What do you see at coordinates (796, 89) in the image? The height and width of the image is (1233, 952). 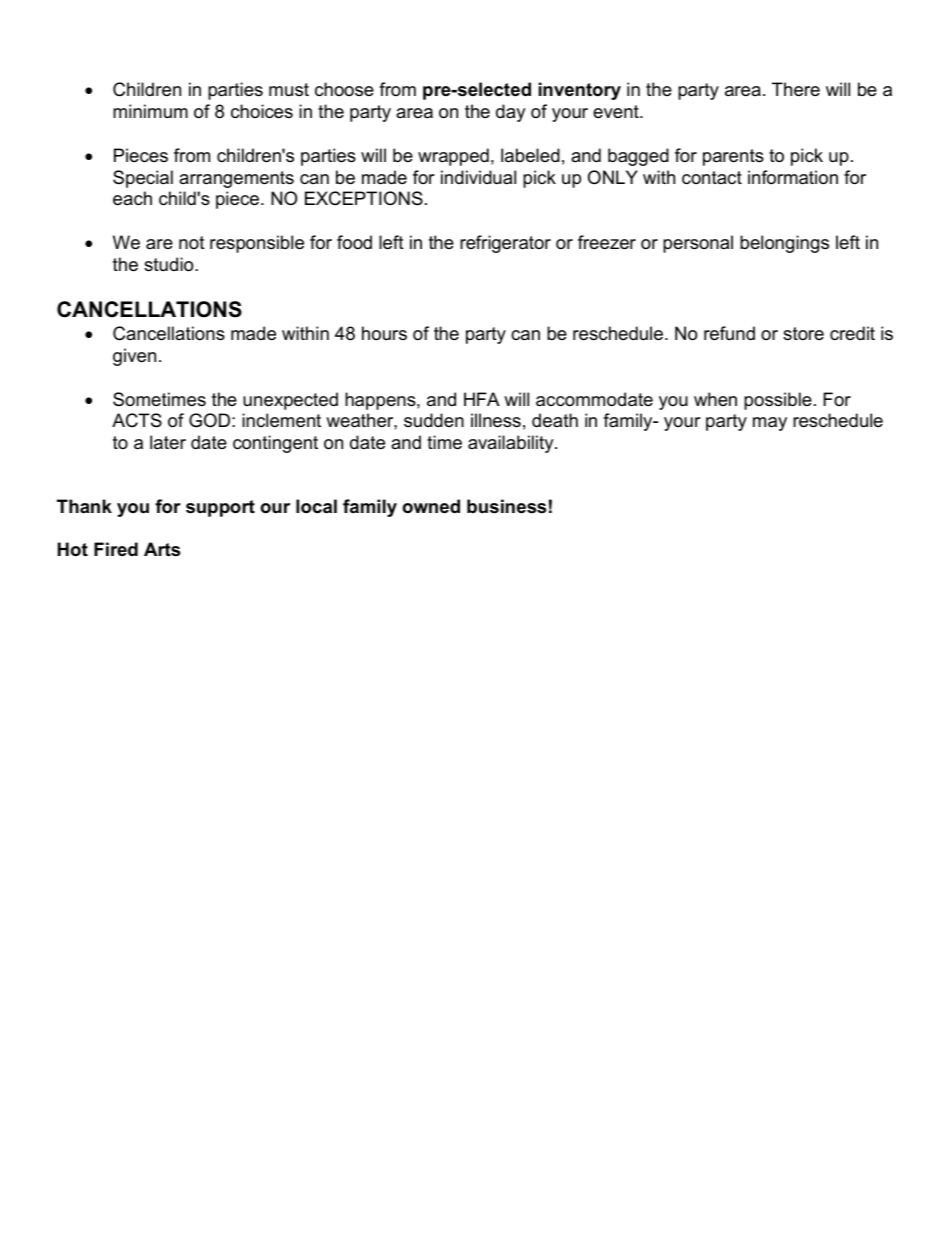 I see `There` at bounding box center [796, 89].
